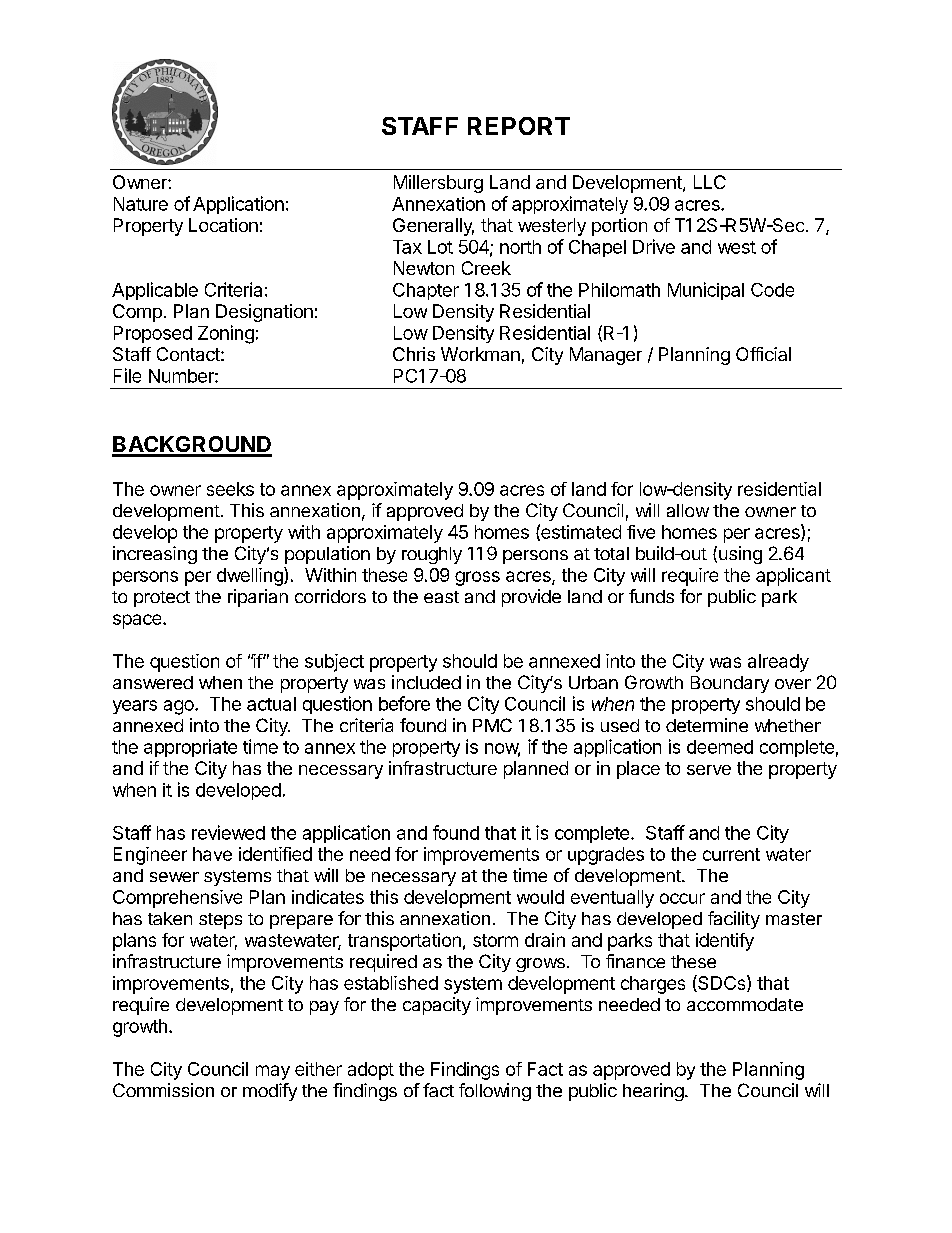  What do you see at coordinates (163, 1090) in the page?
I see `Commission` at bounding box center [163, 1090].
